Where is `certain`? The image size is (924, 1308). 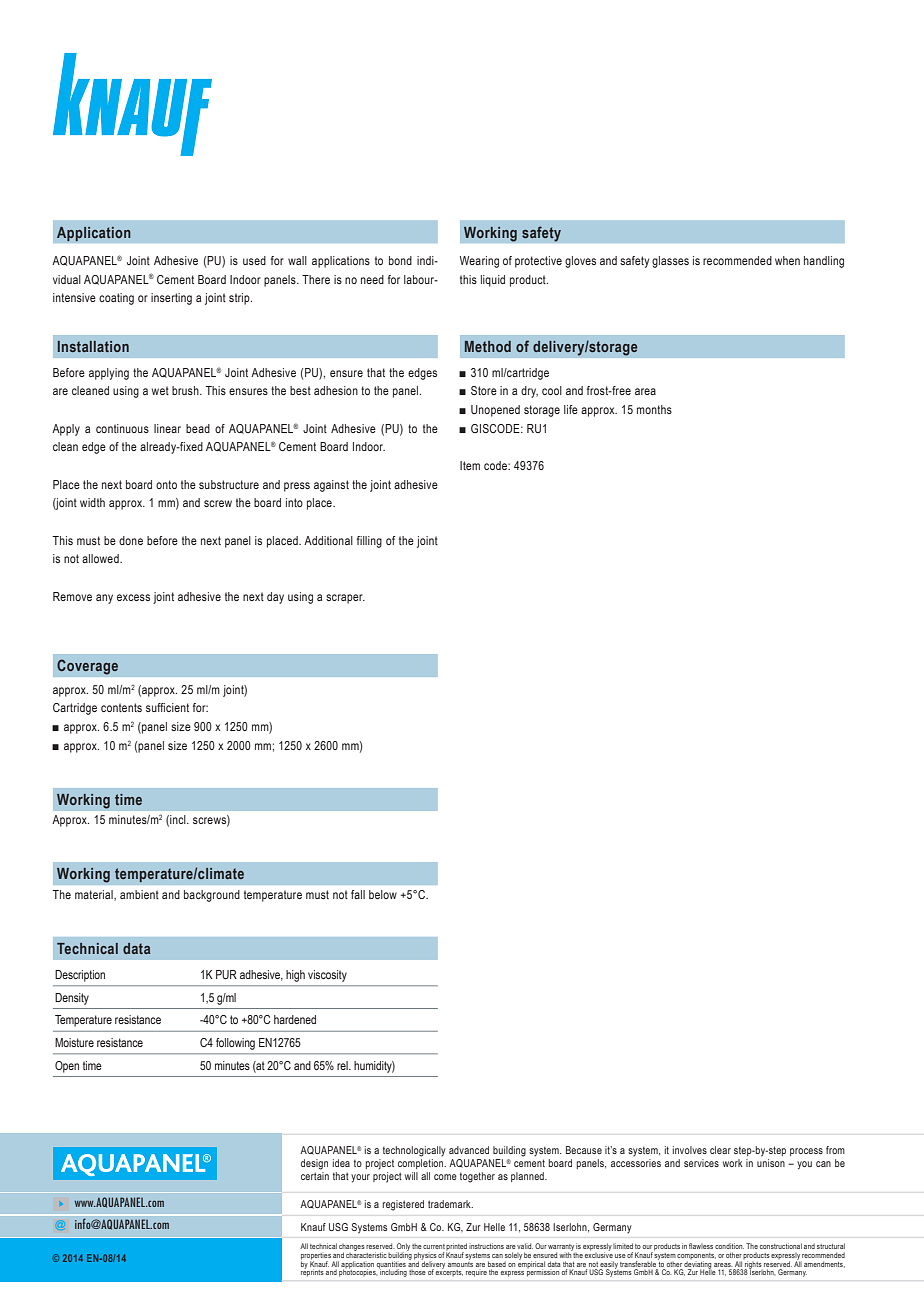 certain is located at coordinates (315, 1176).
